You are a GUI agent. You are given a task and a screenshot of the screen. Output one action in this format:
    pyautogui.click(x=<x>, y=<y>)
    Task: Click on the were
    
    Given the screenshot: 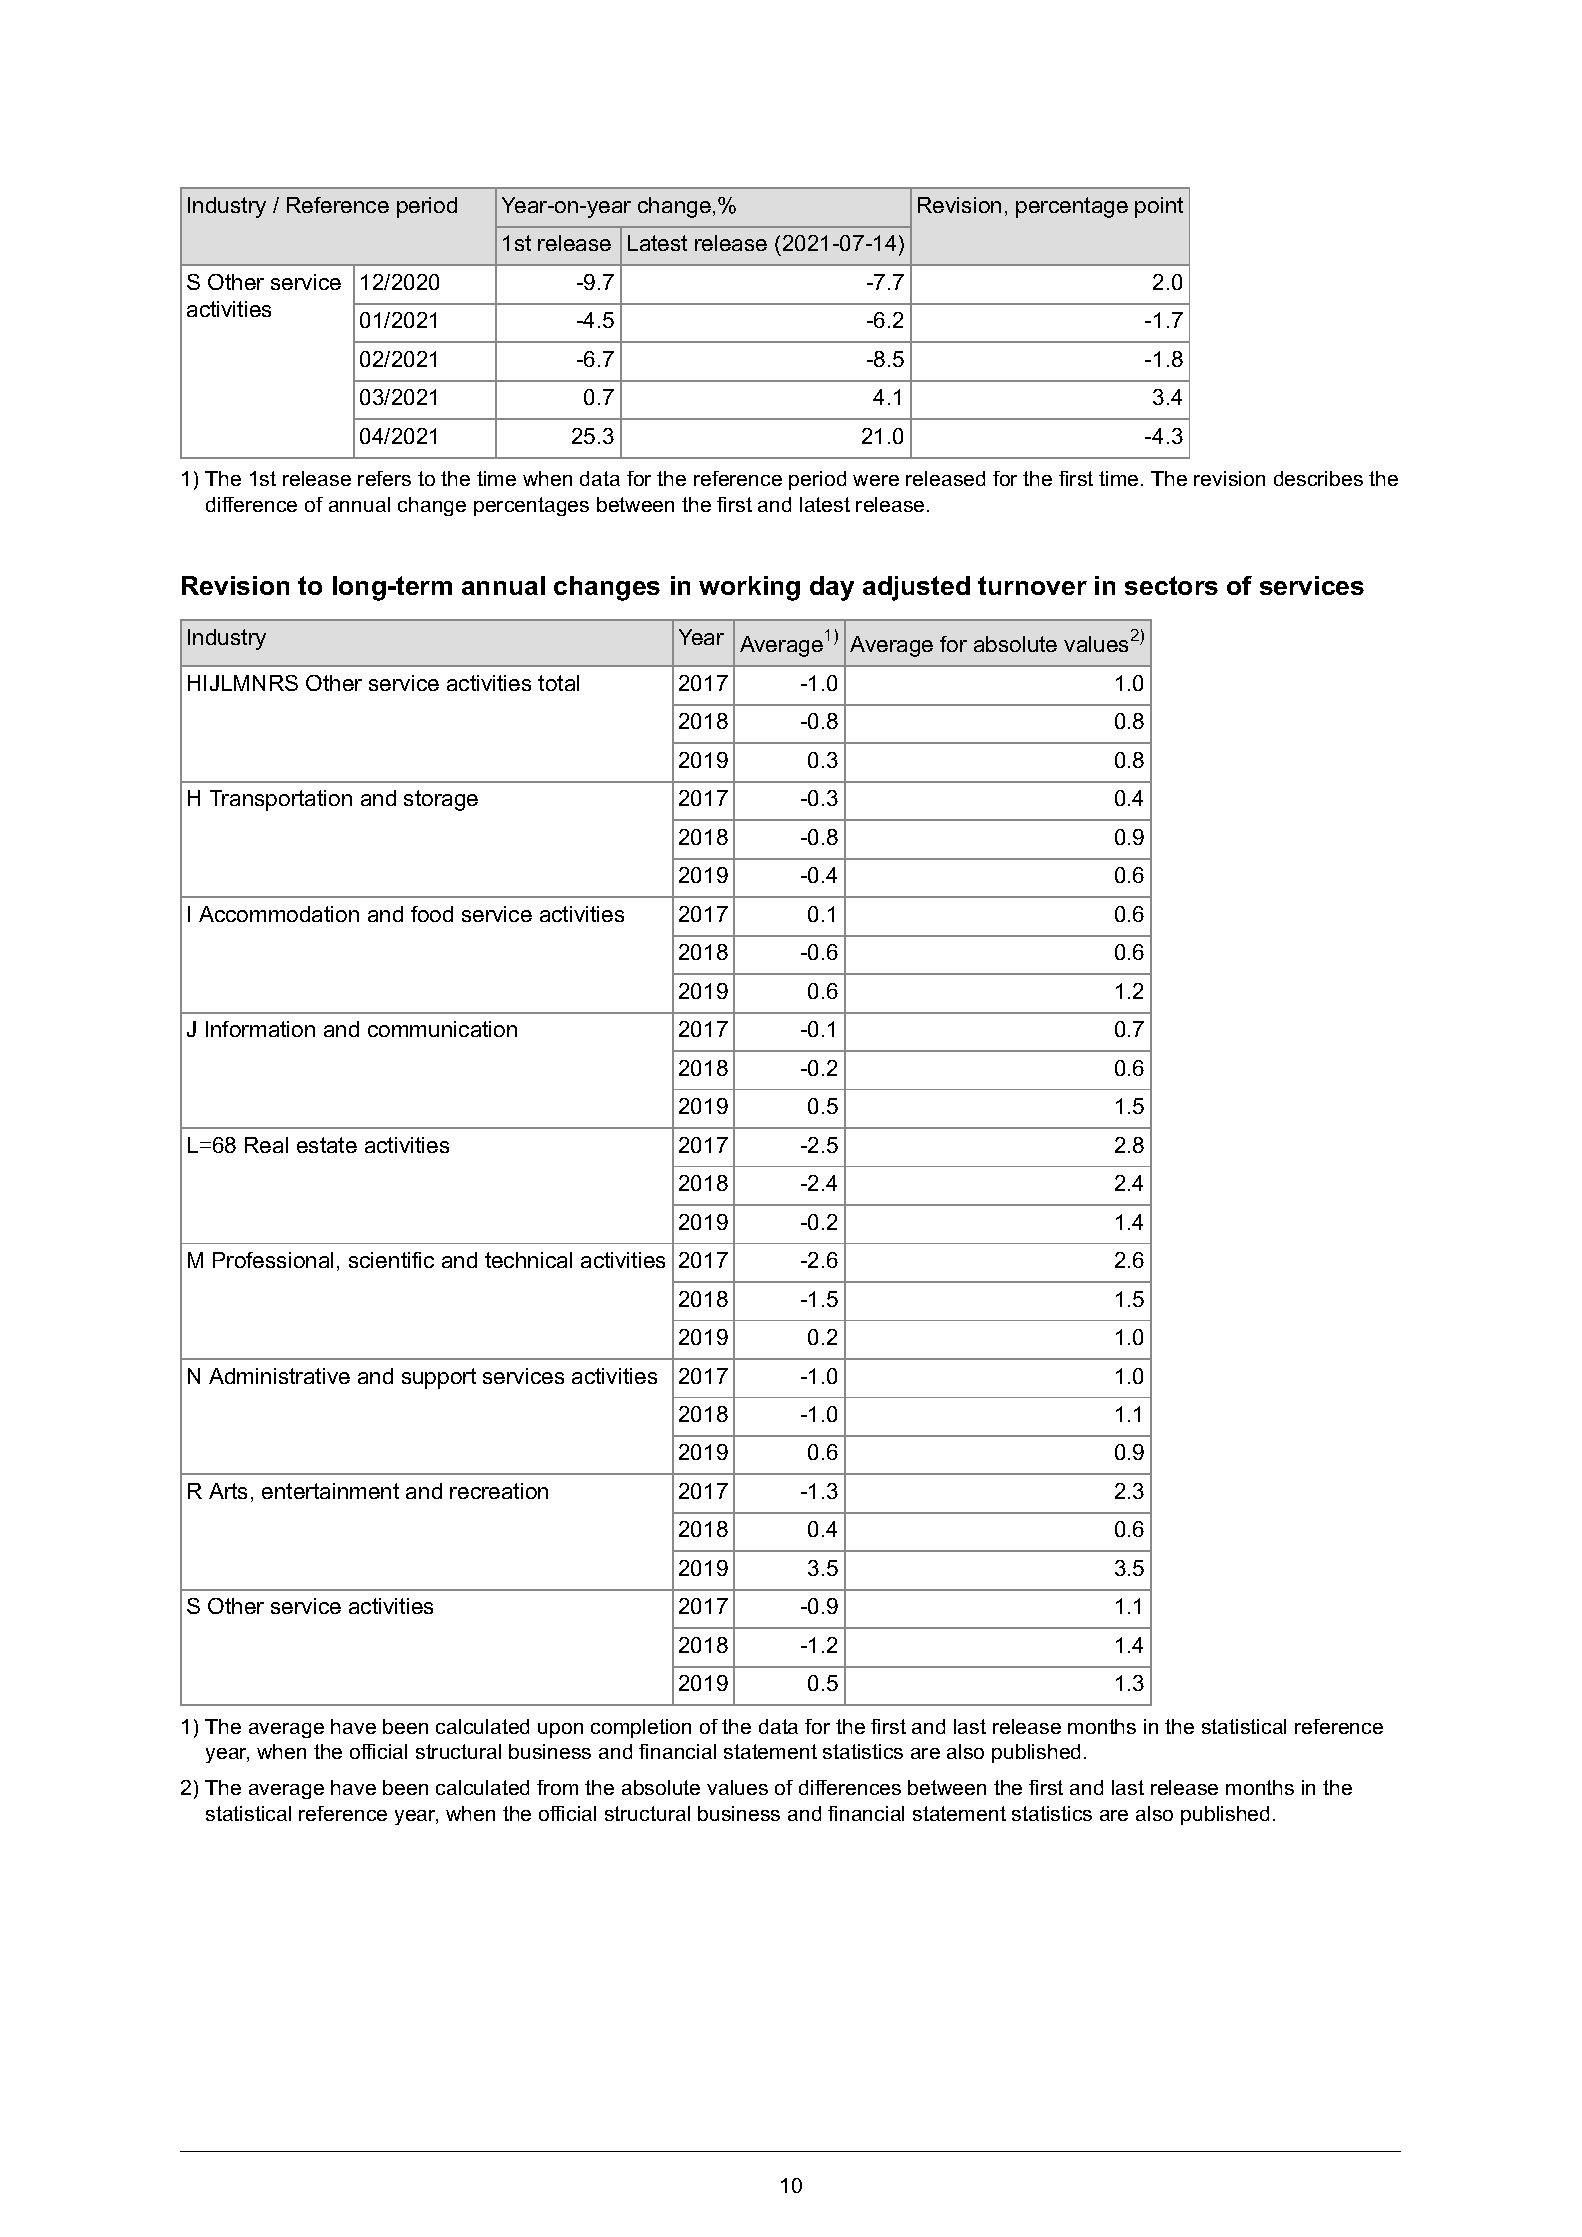 What is the action you would take?
    pyautogui.click(x=876, y=480)
